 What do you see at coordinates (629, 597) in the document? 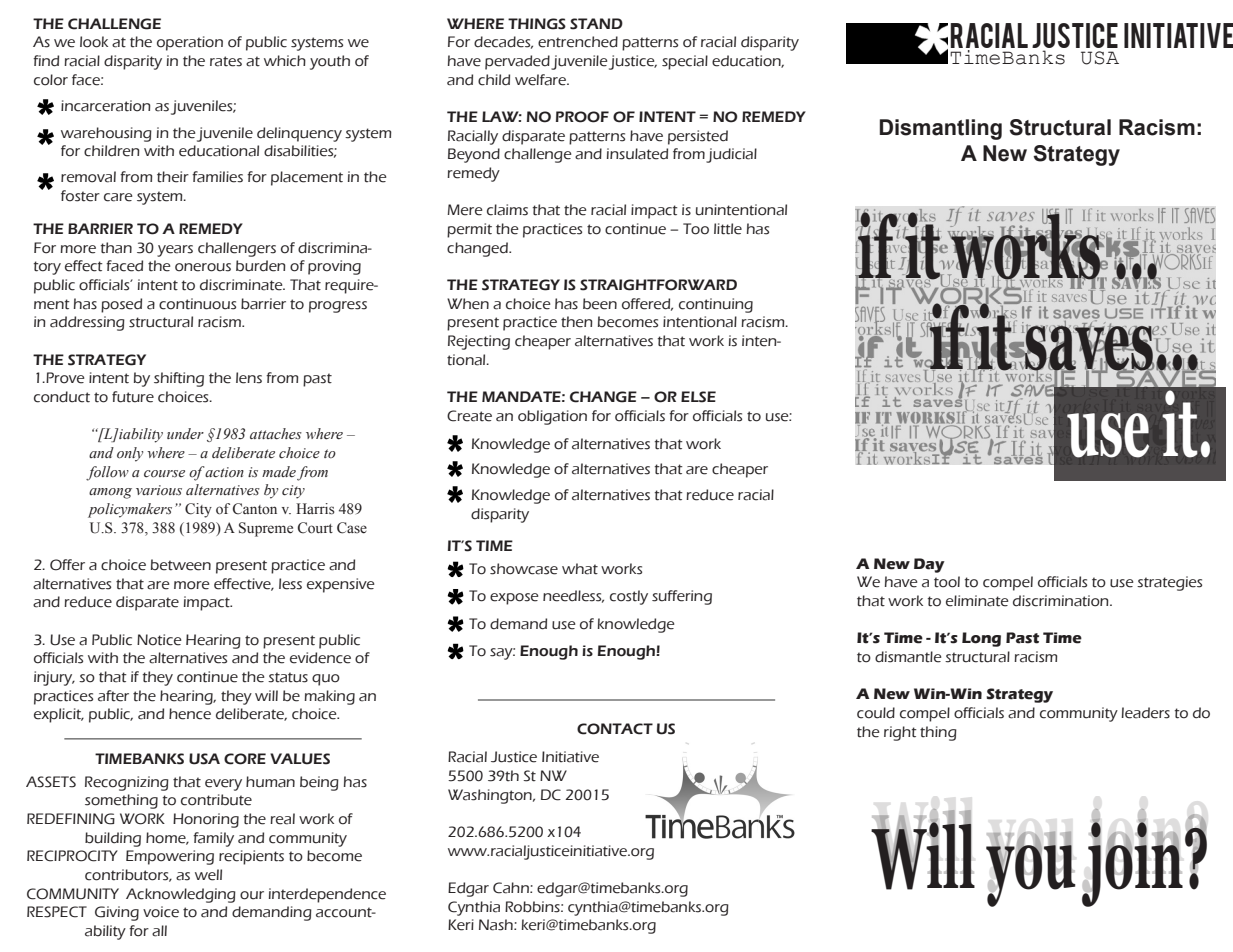
I see `costly` at bounding box center [629, 597].
